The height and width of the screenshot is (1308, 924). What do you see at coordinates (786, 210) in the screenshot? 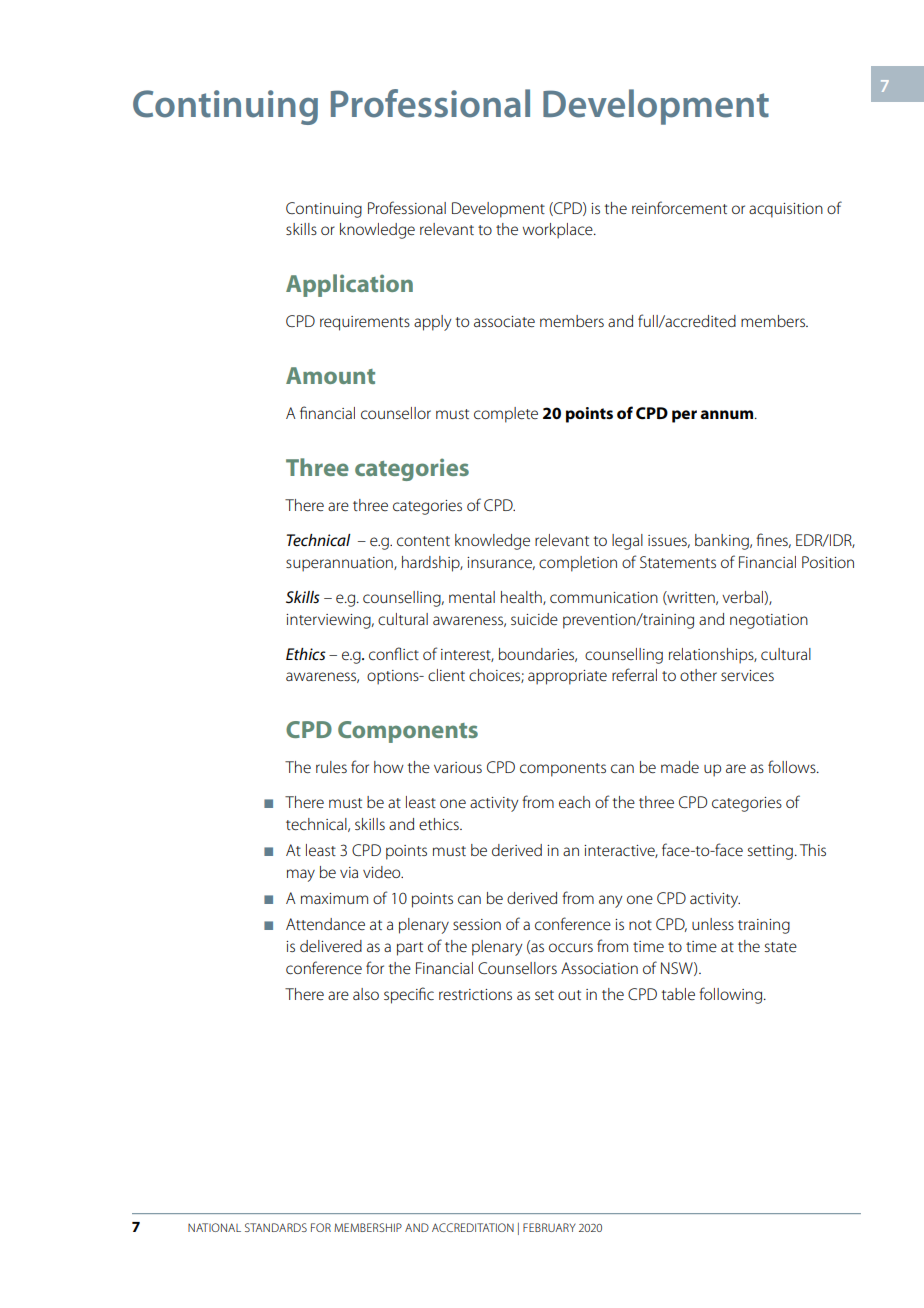
I see `acquisition` at bounding box center [786, 210].
